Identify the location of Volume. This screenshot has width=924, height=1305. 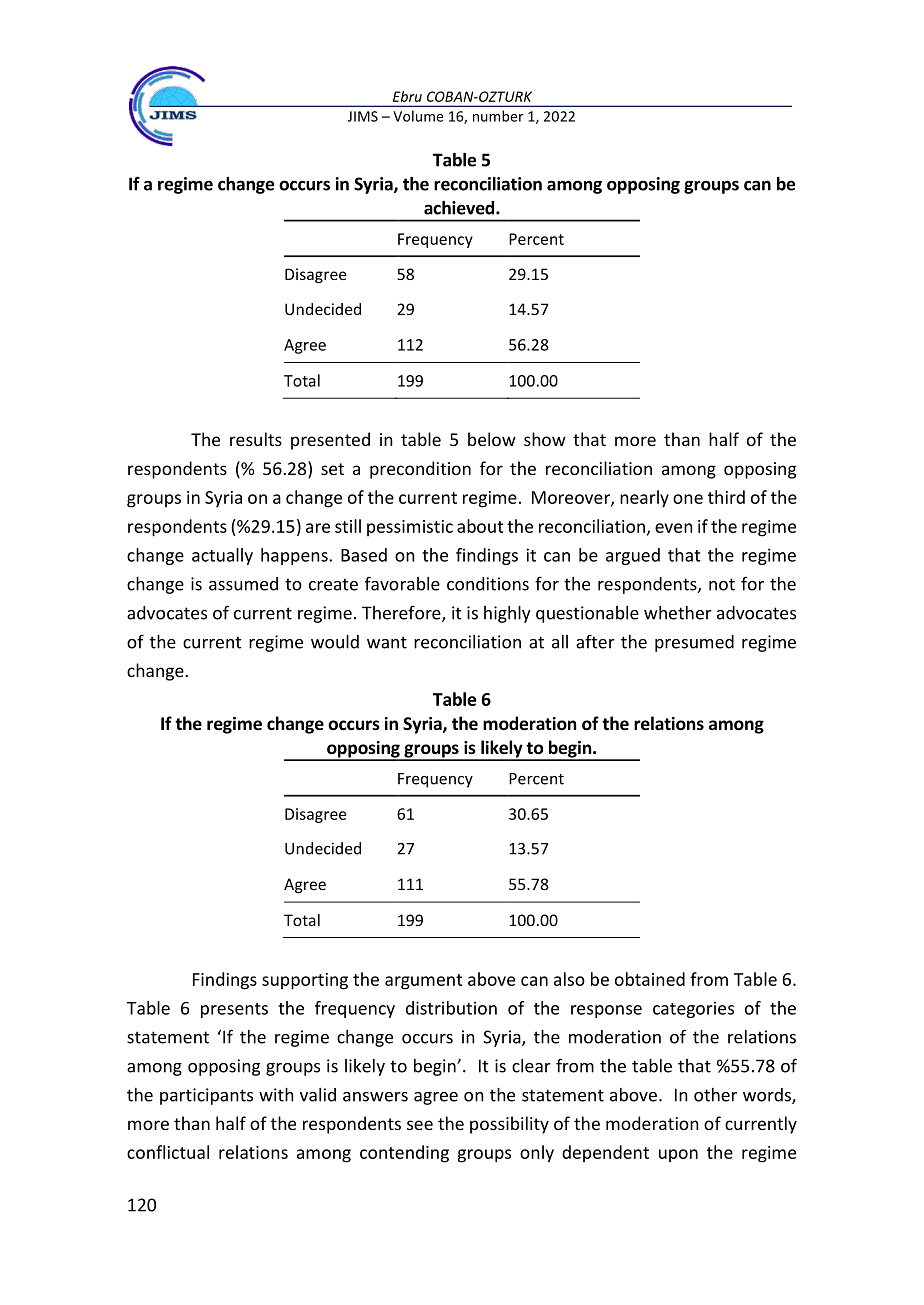
(418, 116).
